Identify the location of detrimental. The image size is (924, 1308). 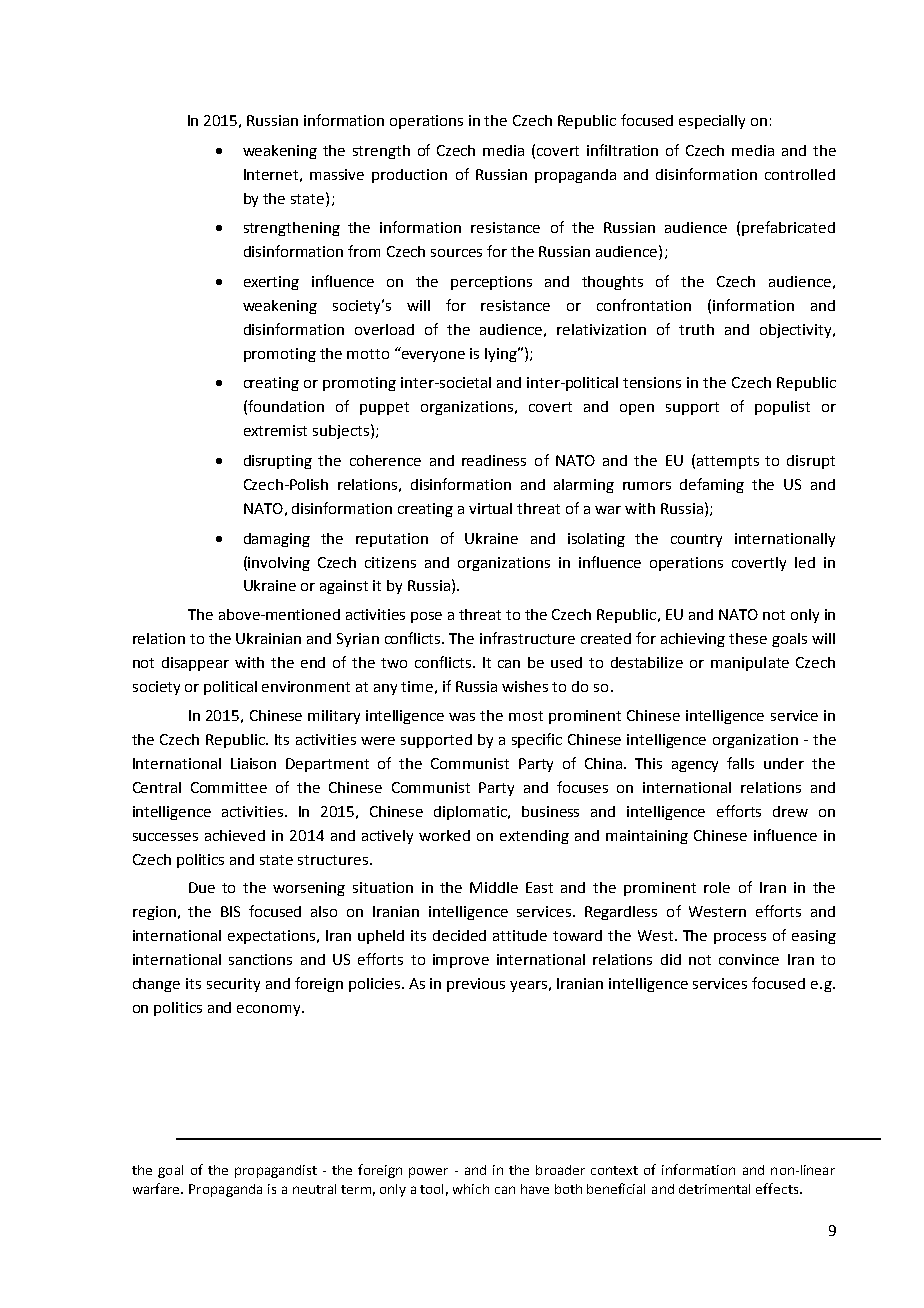
(714, 1189).
